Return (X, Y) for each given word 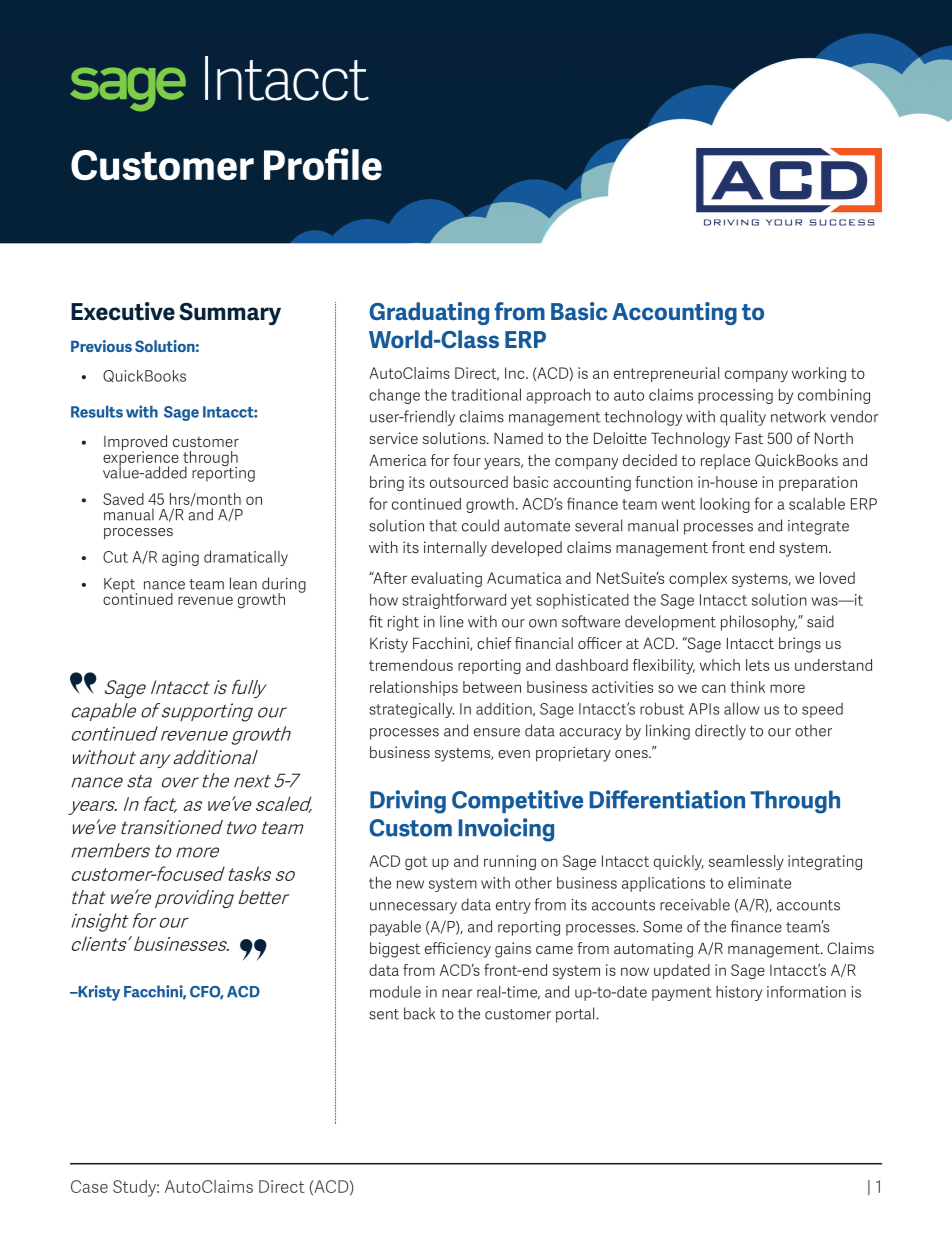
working (819, 375)
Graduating (429, 313)
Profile (323, 164)
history (739, 993)
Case (89, 1186)
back (419, 1013)
